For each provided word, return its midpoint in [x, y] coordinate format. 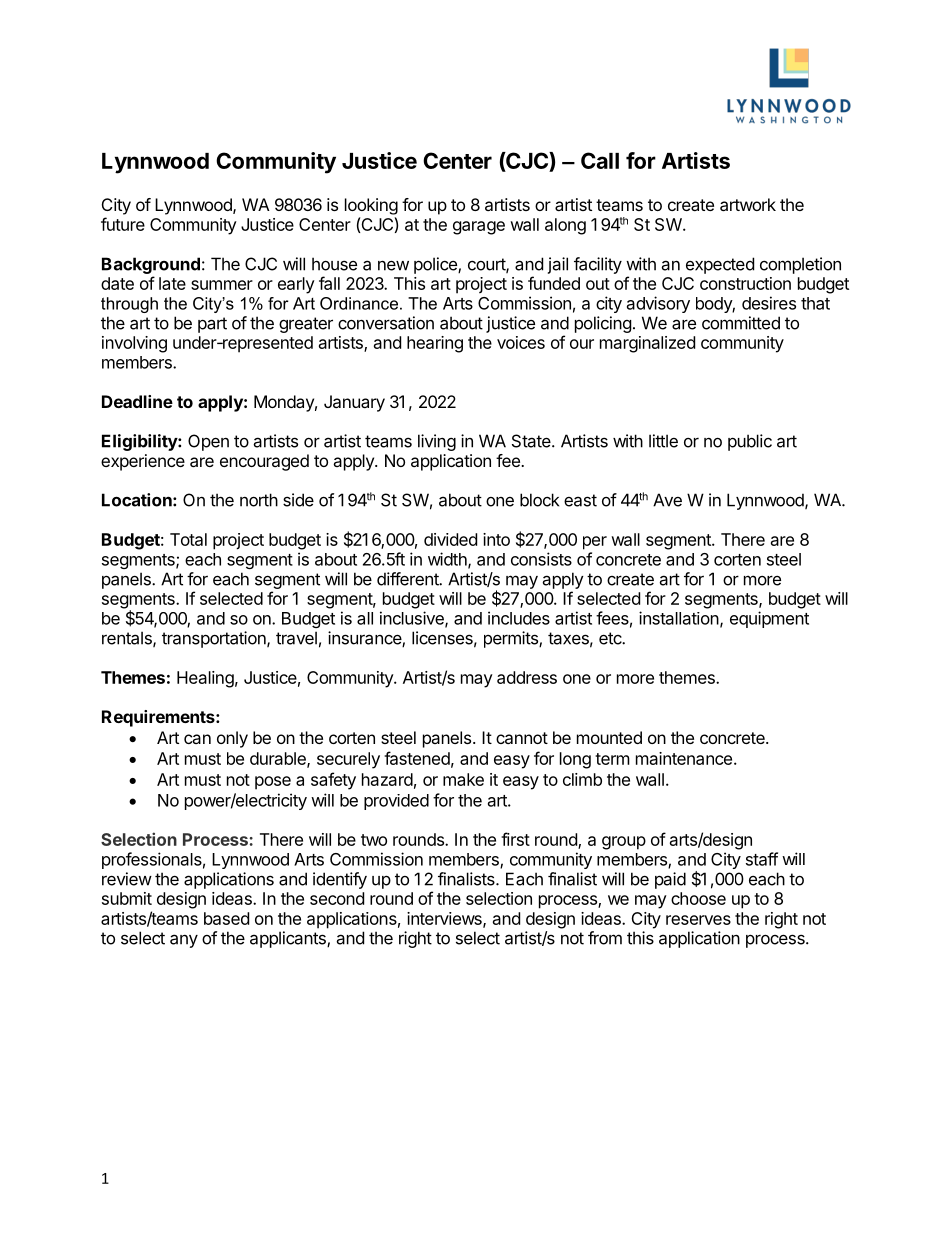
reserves [698, 920]
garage [479, 228]
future [123, 224]
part [212, 325]
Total [188, 539]
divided [450, 539]
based [226, 918]
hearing [435, 344]
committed [741, 323]
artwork [748, 204]
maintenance [684, 758]
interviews [445, 919]
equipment [769, 619]
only [232, 739]
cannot [522, 738]
